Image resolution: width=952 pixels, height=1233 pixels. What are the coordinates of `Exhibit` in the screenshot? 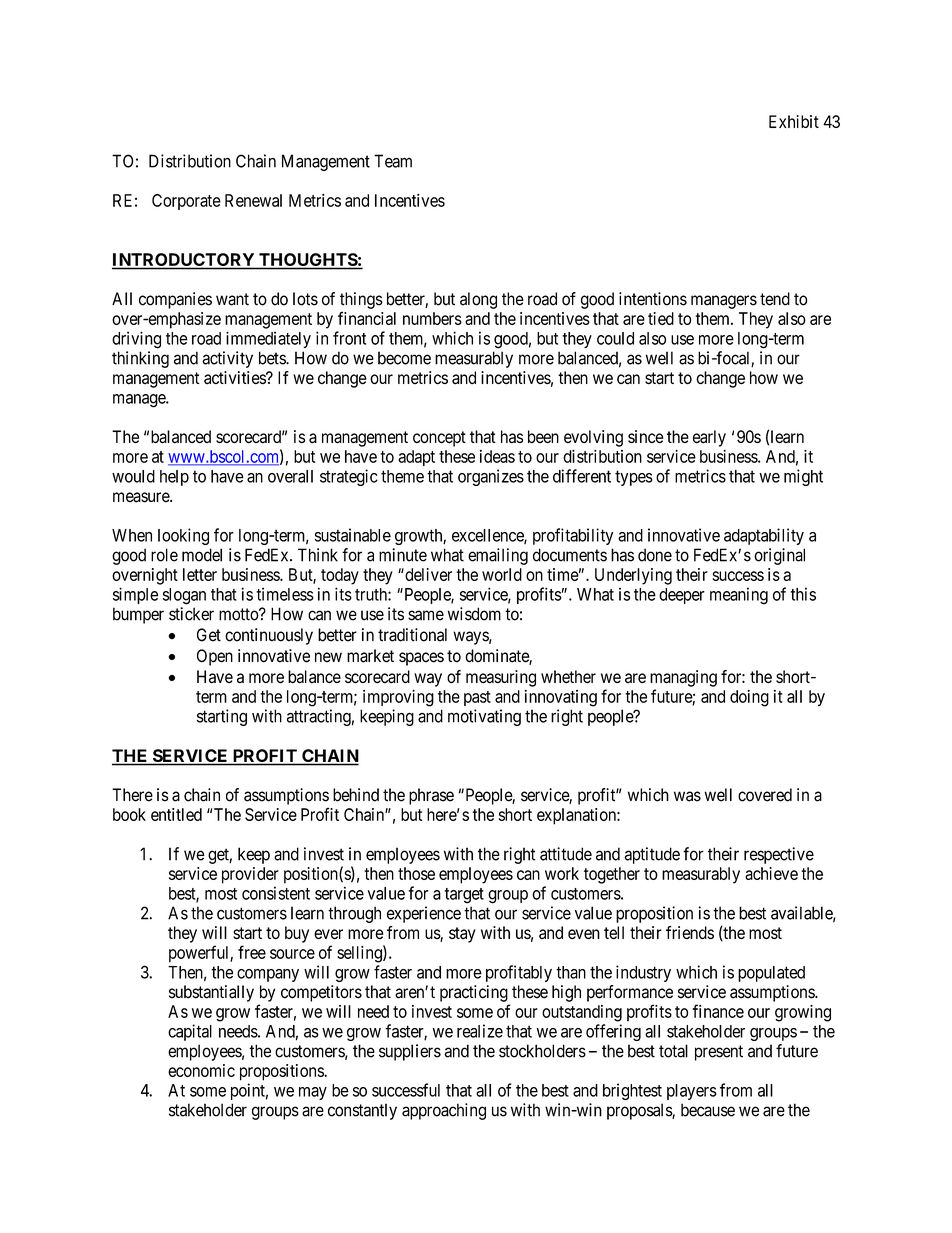 It's located at (794, 121).
